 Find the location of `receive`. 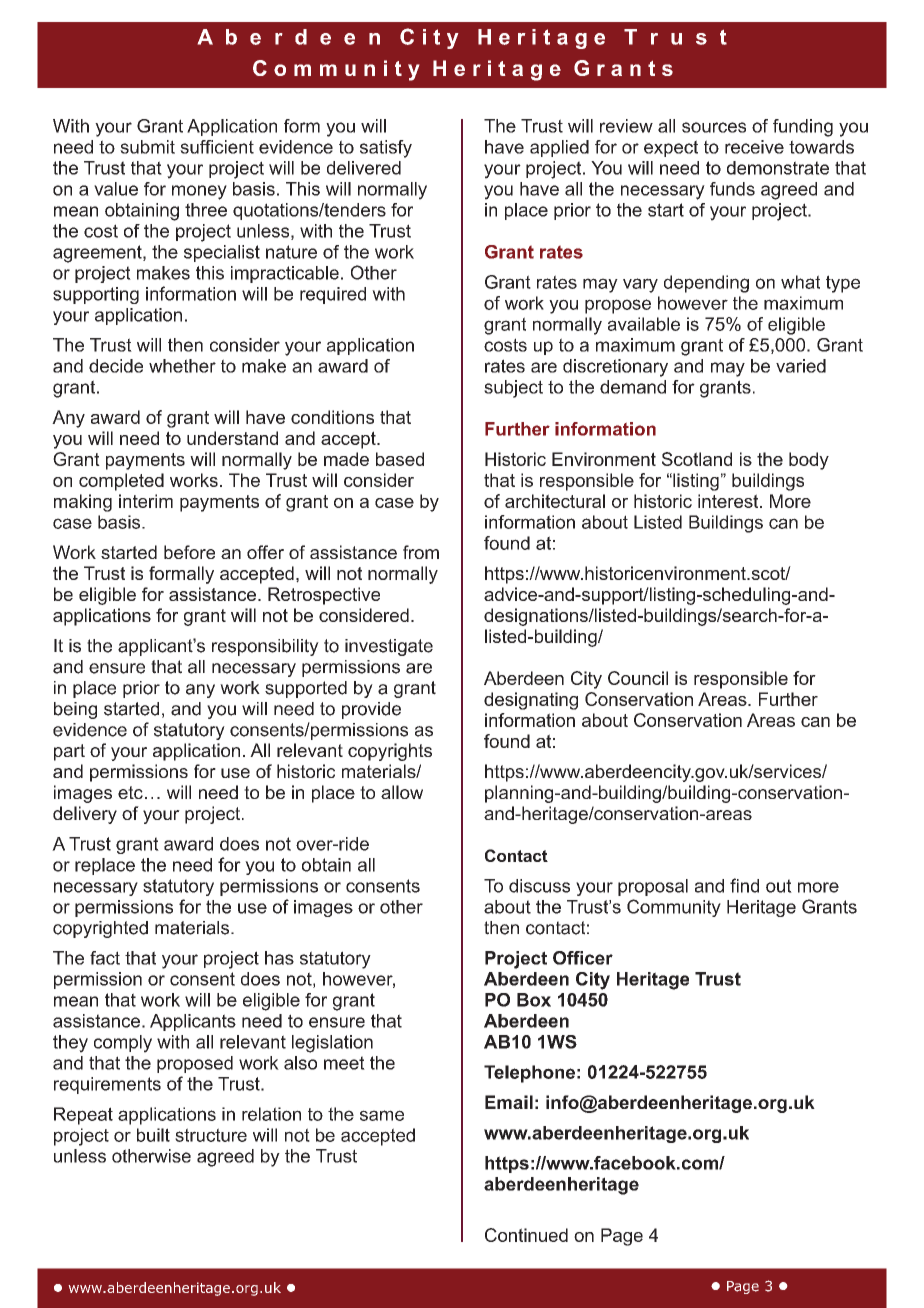

receive is located at coordinates (754, 147).
